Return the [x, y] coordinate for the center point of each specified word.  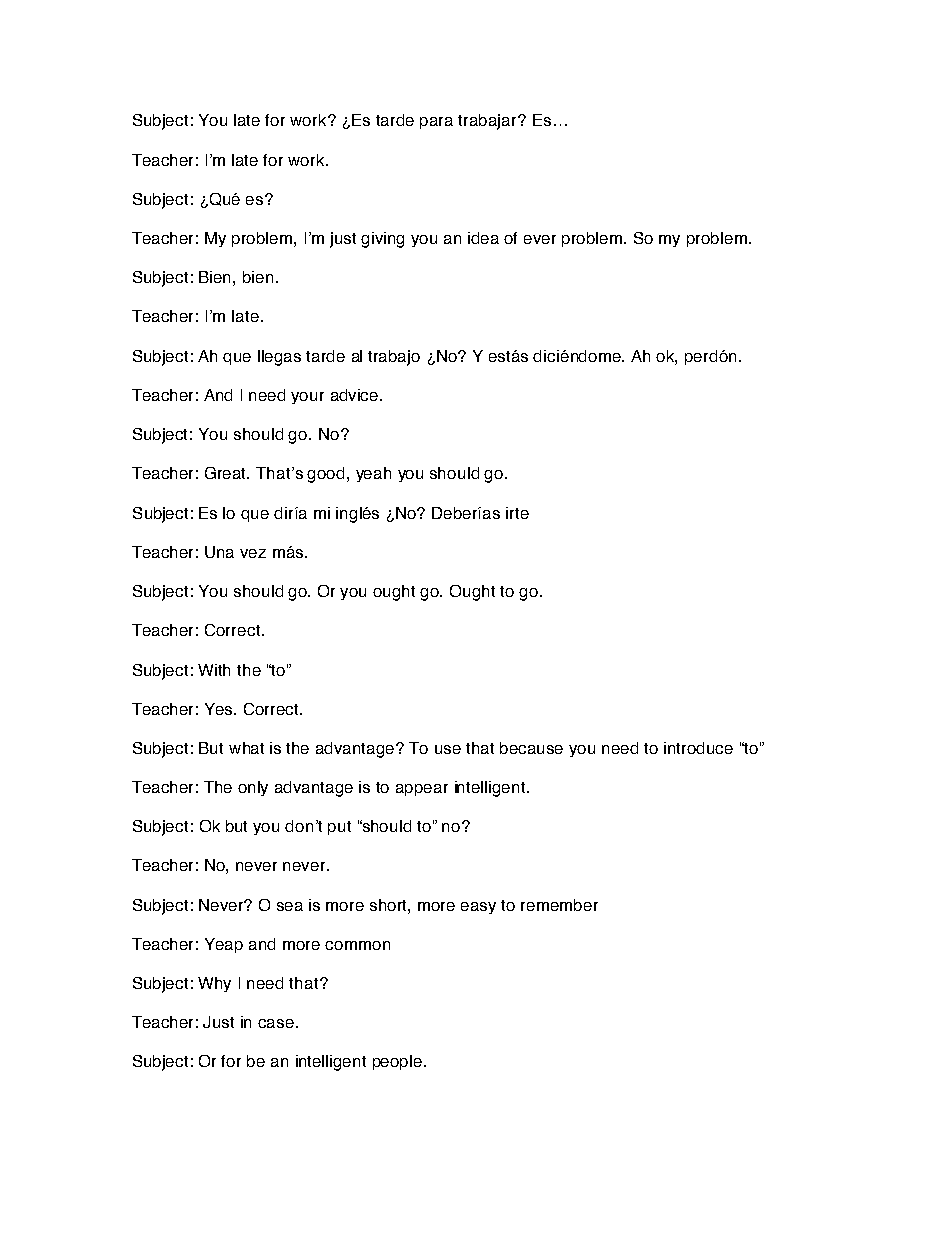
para [436, 123]
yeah [373, 474]
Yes [220, 709]
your [307, 398]
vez [253, 553]
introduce [698, 748]
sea [290, 906]
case [276, 1023]
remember [559, 905]
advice [356, 395]
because [531, 748]
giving [382, 240]
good [325, 475]
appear [422, 790]
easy [478, 908]
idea [483, 238]
